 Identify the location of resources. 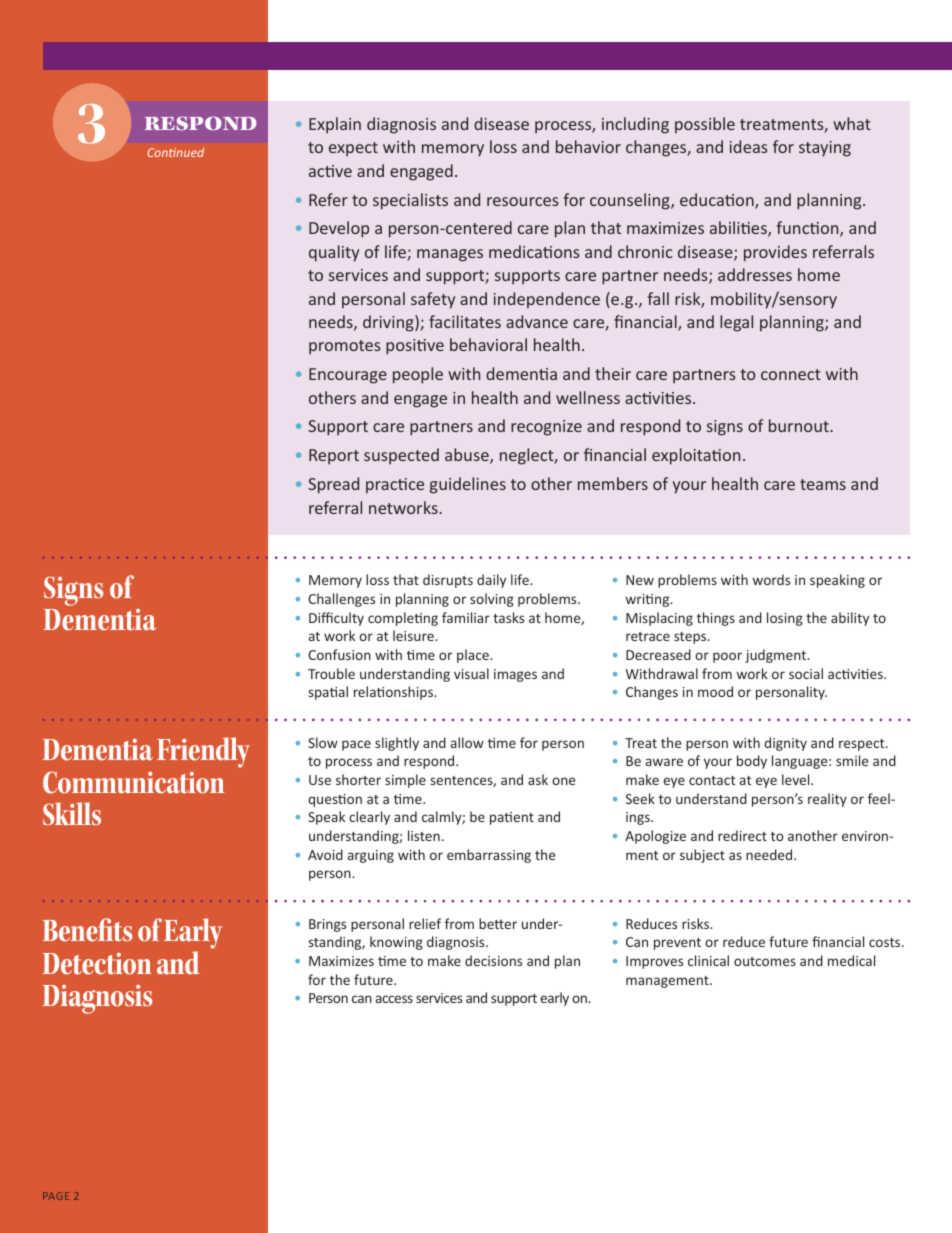
(523, 201).
